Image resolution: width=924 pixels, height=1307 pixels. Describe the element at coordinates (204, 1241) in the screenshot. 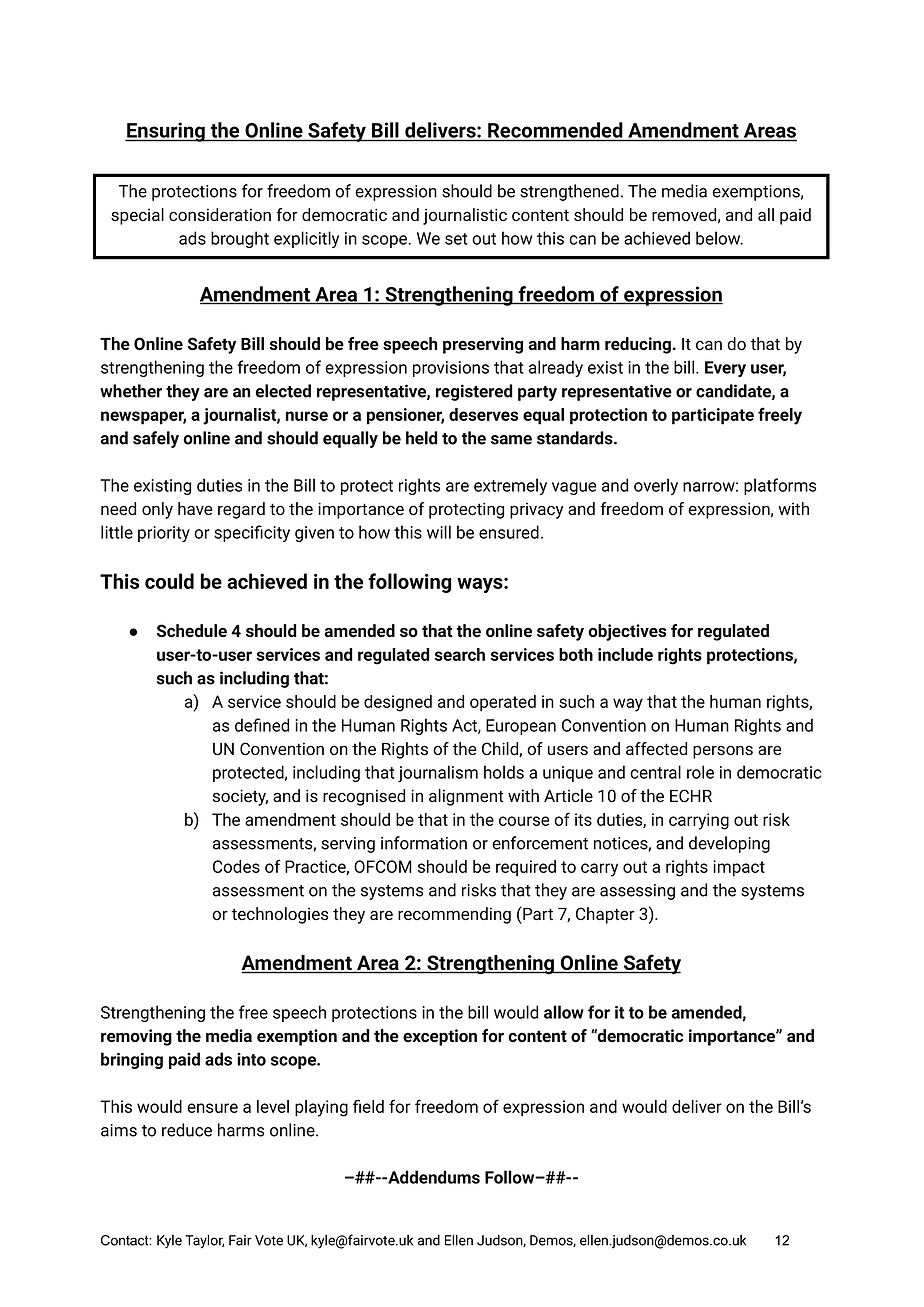

I see `Taylor` at that location.
